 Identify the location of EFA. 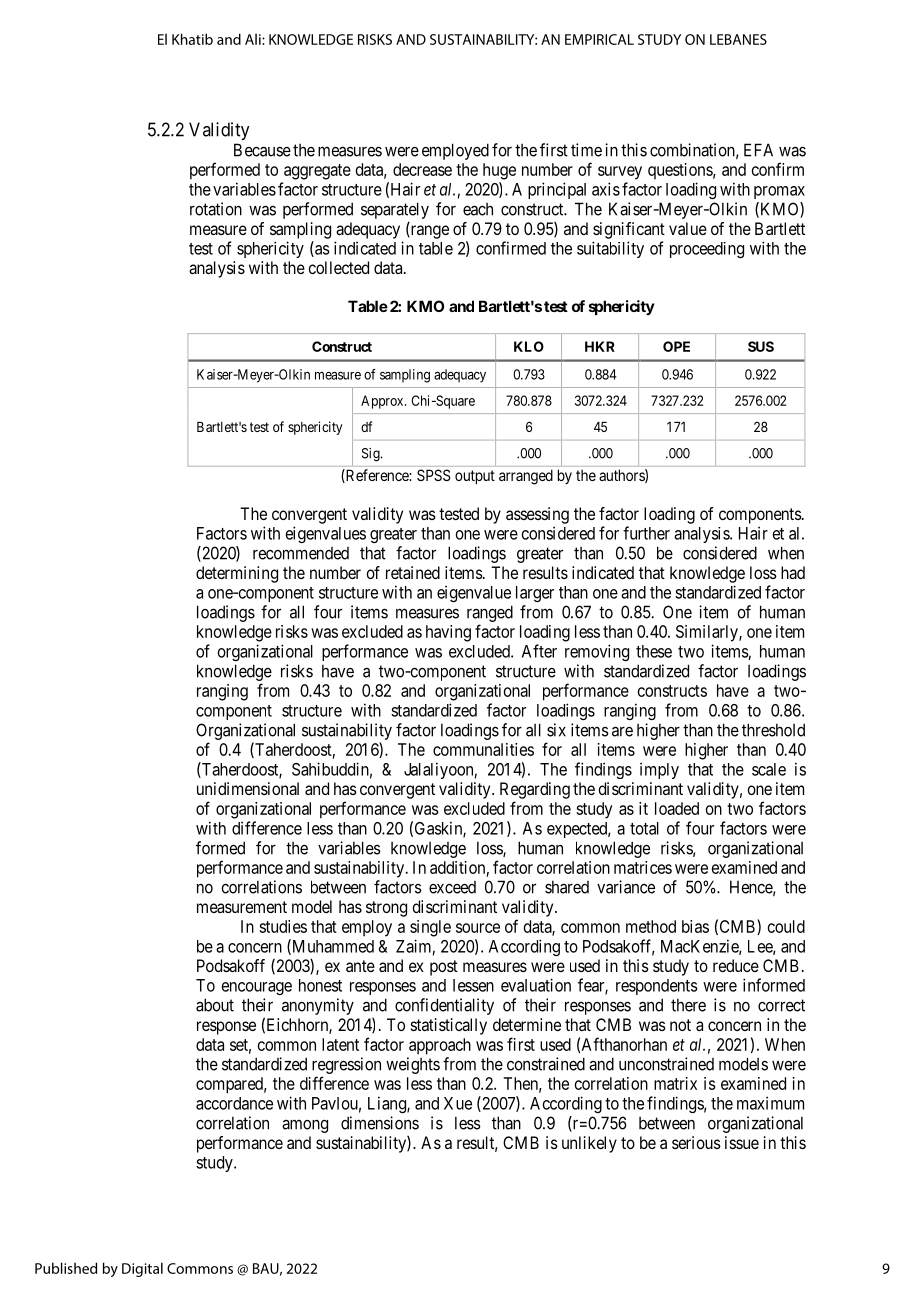
(758, 150).
